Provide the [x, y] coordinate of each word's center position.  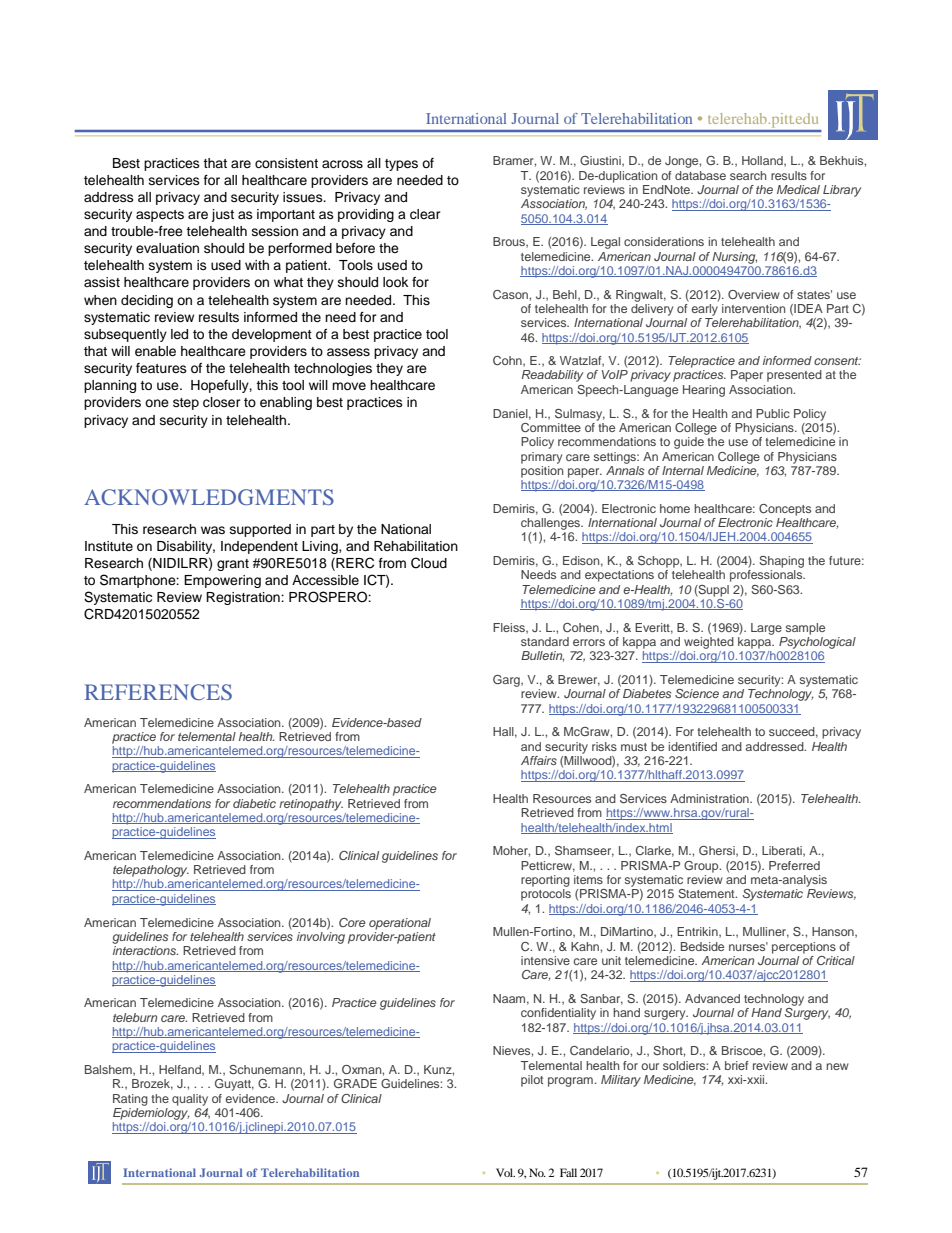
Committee [551, 427]
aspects [160, 216]
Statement [707, 893]
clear [425, 214]
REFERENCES [158, 692]
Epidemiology [151, 1114]
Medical [798, 189]
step [186, 404]
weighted [709, 643]
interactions [145, 950]
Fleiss [510, 628]
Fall [568, 1172]
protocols [546, 895]
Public [773, 413]
